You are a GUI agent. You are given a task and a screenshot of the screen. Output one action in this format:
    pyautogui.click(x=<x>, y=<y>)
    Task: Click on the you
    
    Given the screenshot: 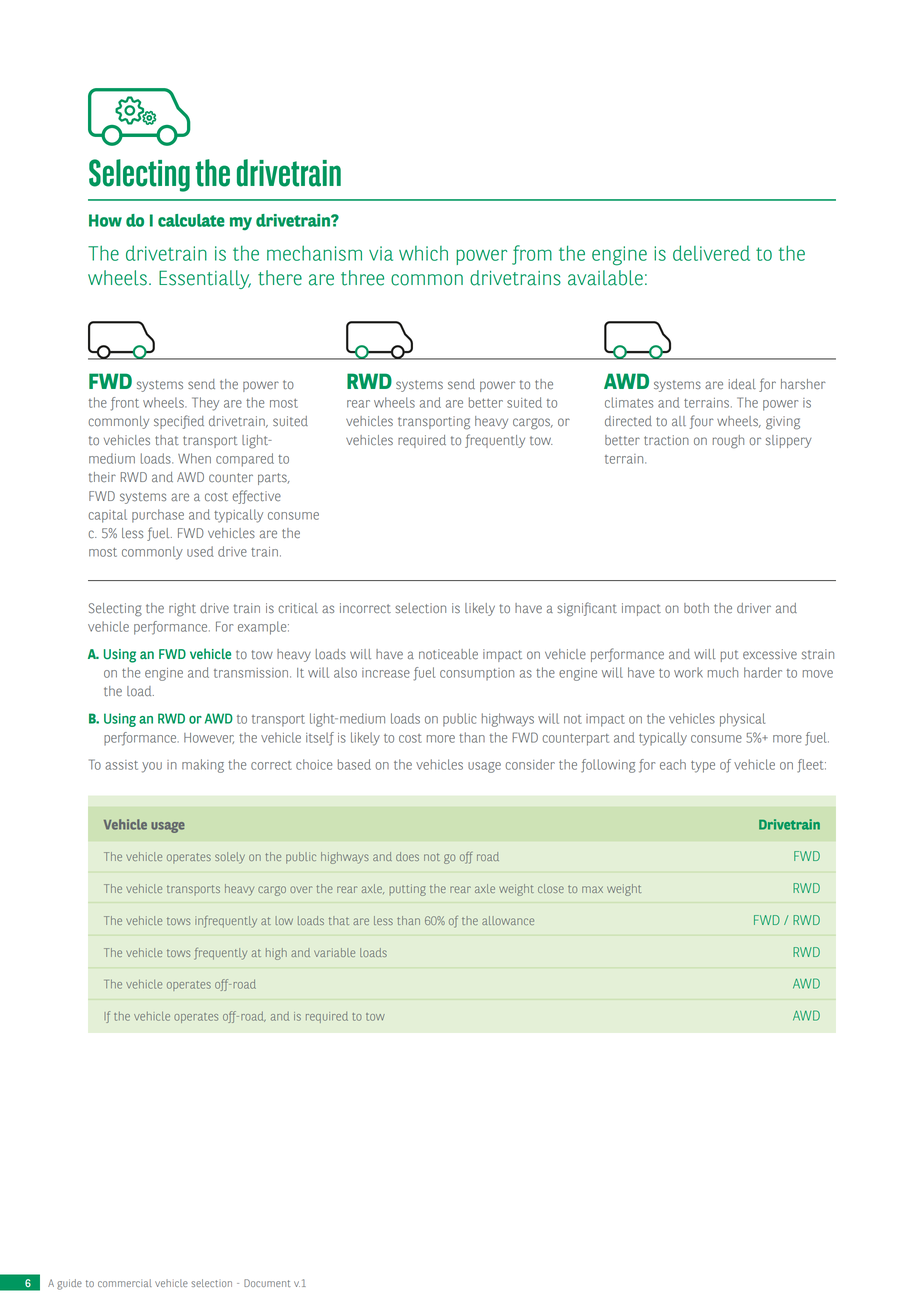 What is the action you would take?
    pyautogui.click(x=152, y=767)
